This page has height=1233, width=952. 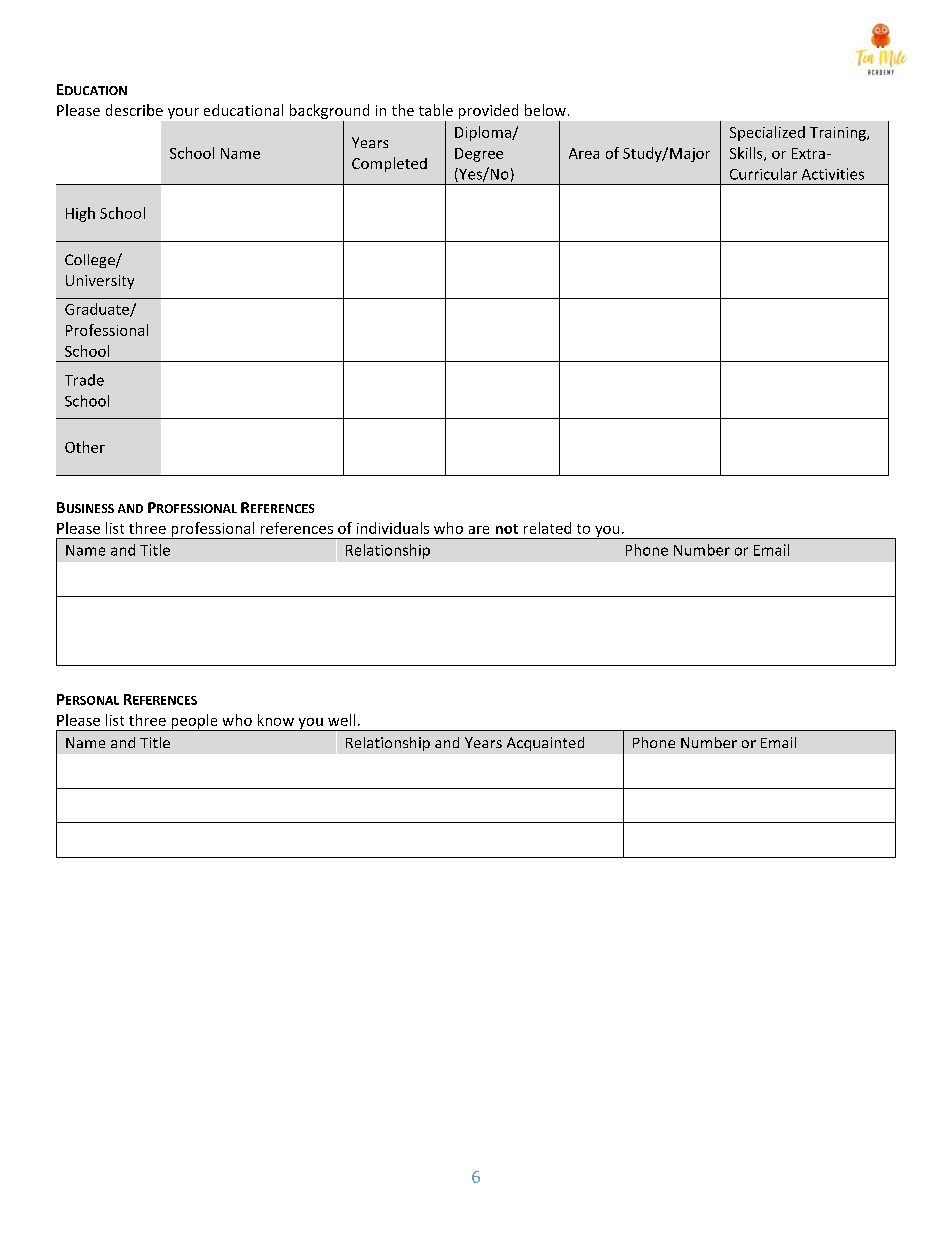 What do you see at coordinates (767, 133) in the page?
I see `Specialized` at bounding box center [767, 133].
